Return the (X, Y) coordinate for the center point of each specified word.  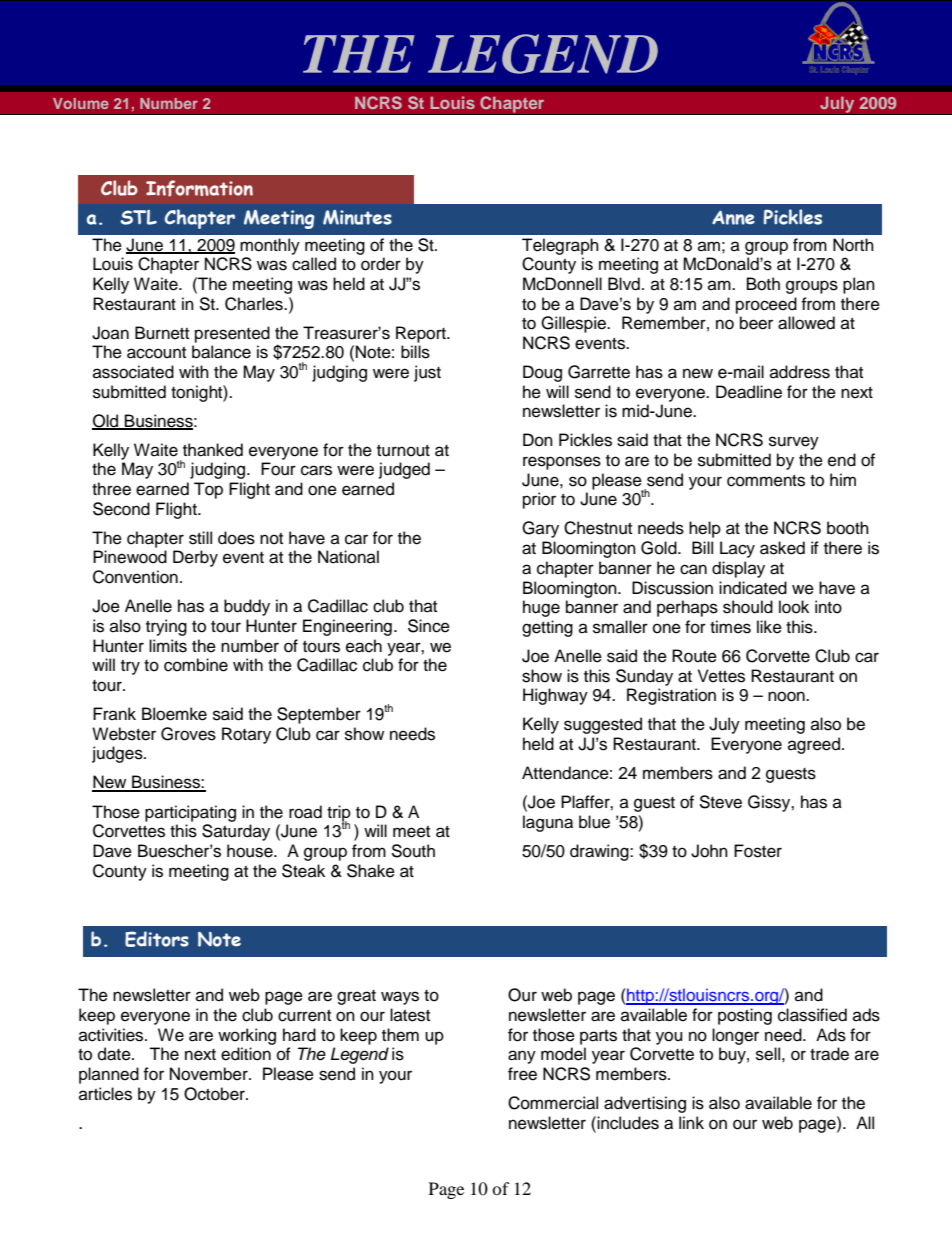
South (413, 851)
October (215, 1094)
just (427, 373)
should (748, 607)
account (156, 353)
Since (429, 626)
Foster (758, 851)
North (853, 245)
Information (199, 188)
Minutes (357, 217)
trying (166, 627)
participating (190, 813)
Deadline (749, 392)
